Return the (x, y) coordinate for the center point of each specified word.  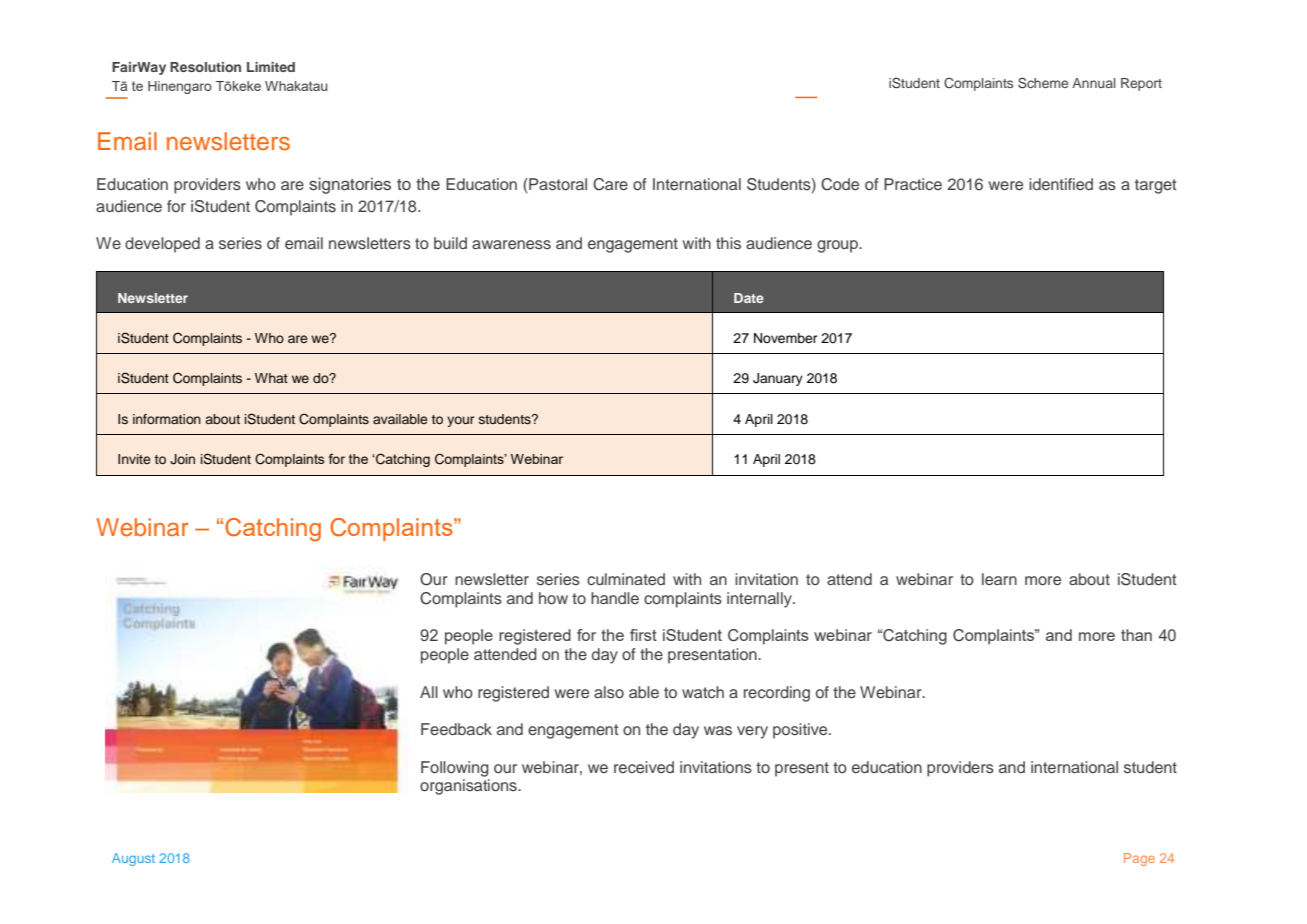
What (271, 378)
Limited (271, 67)
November (786, 338)
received (644, 767)
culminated (626, 579)
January (778, 379)
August (133, 859)
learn (999, 579)
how (553, 598)
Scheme (1043, 83)
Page (1139, 859)
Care (610, 184)
